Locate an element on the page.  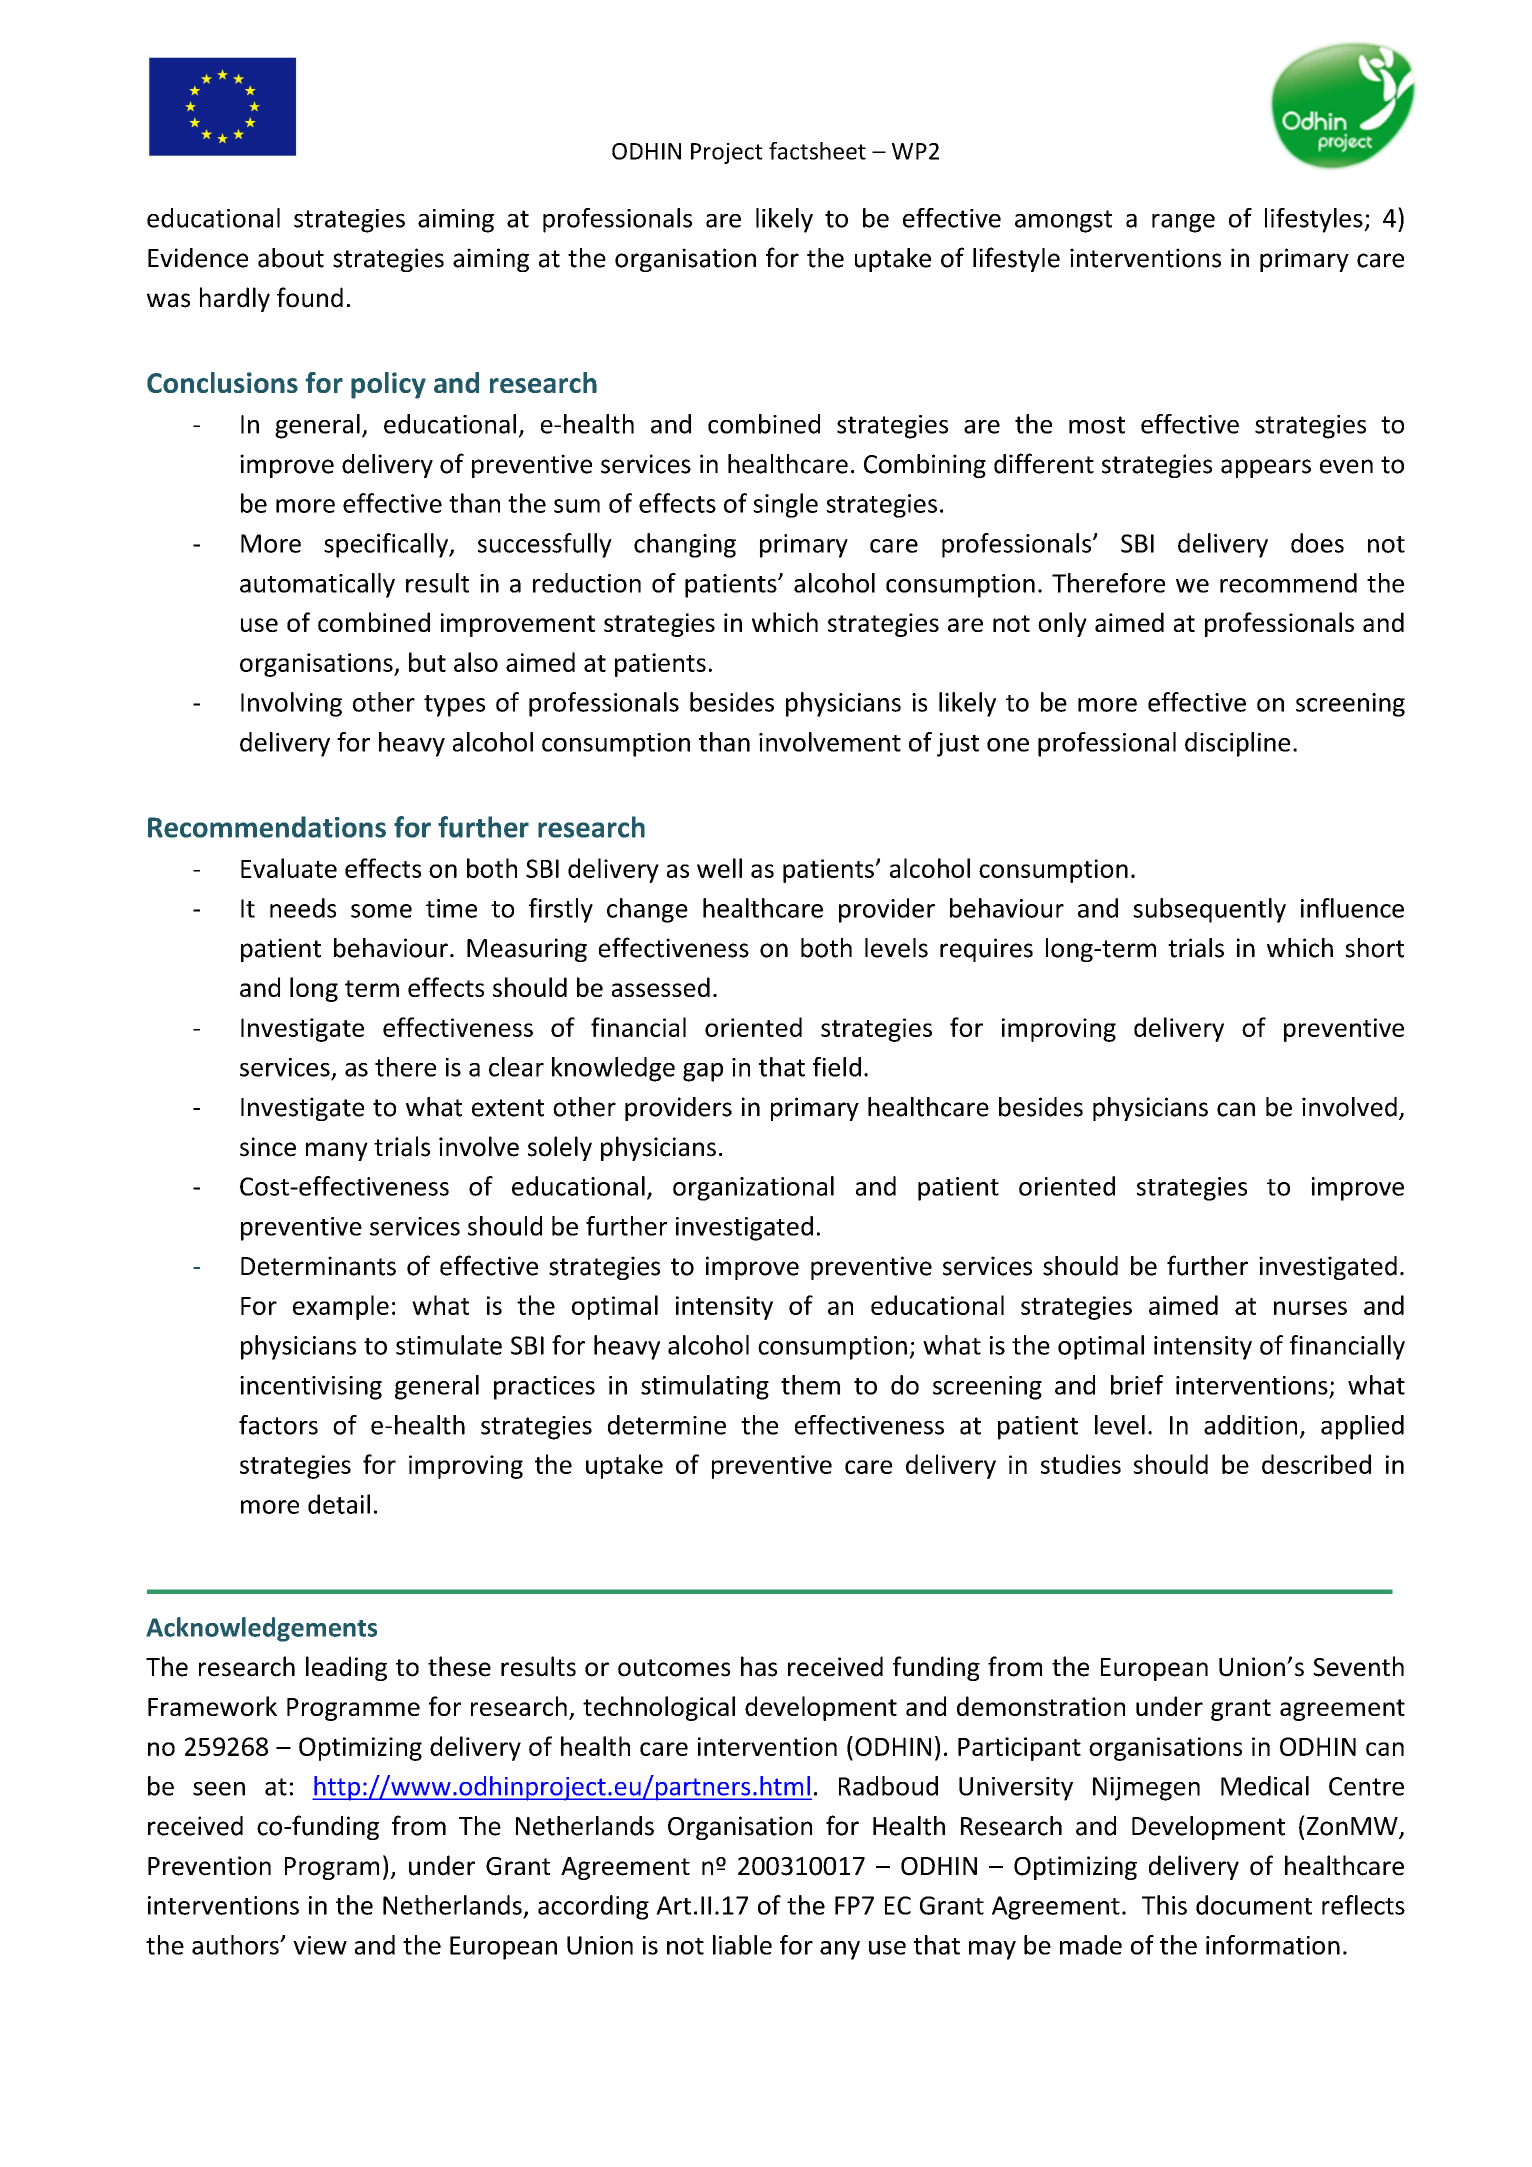
example is located at coordinates (341, 1307).
